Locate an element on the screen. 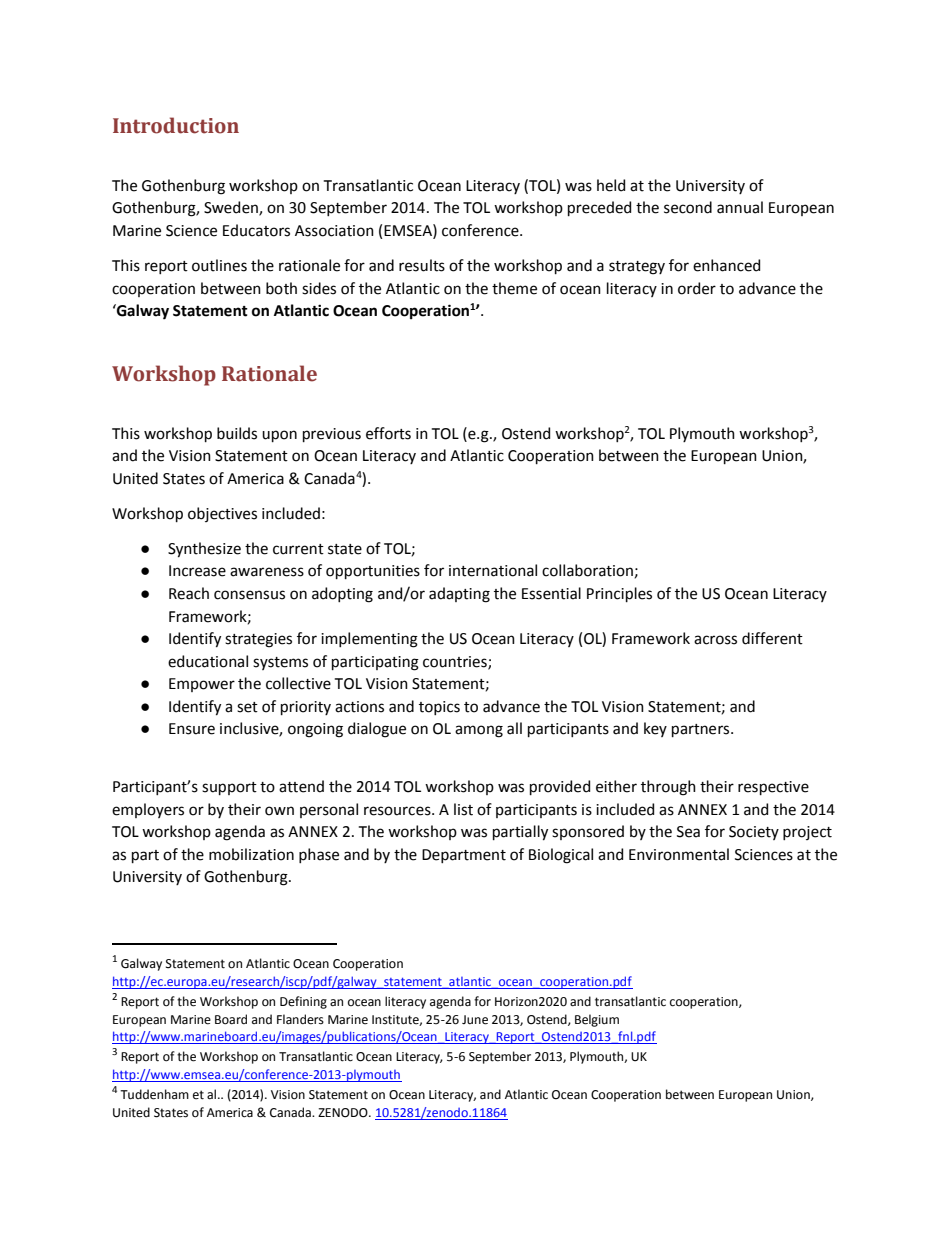 This screenshot has height=1233, width=952. key is located at coordinates (655, 729).
